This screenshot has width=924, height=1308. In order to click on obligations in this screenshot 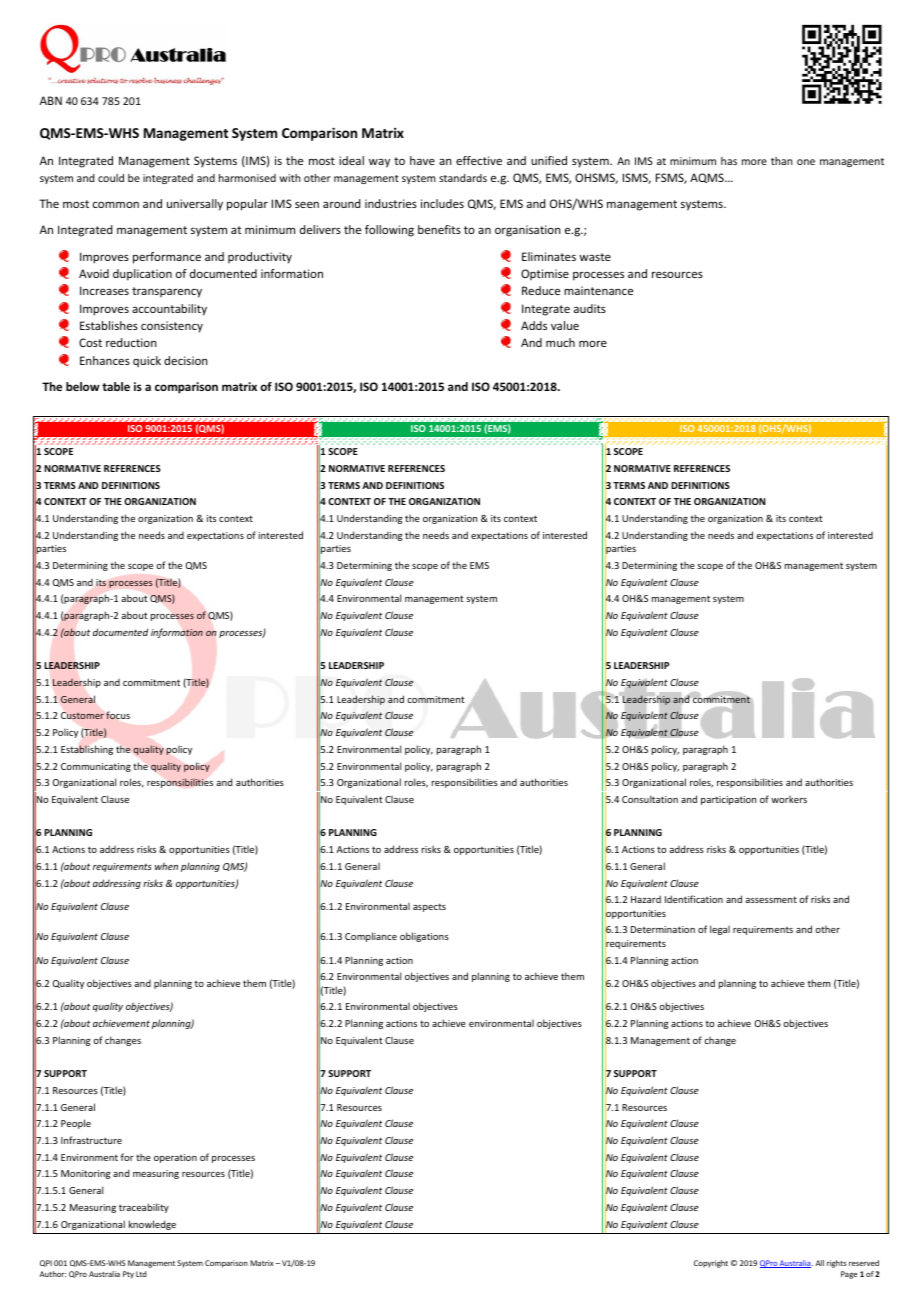, I will do `click(424, 937)`.
